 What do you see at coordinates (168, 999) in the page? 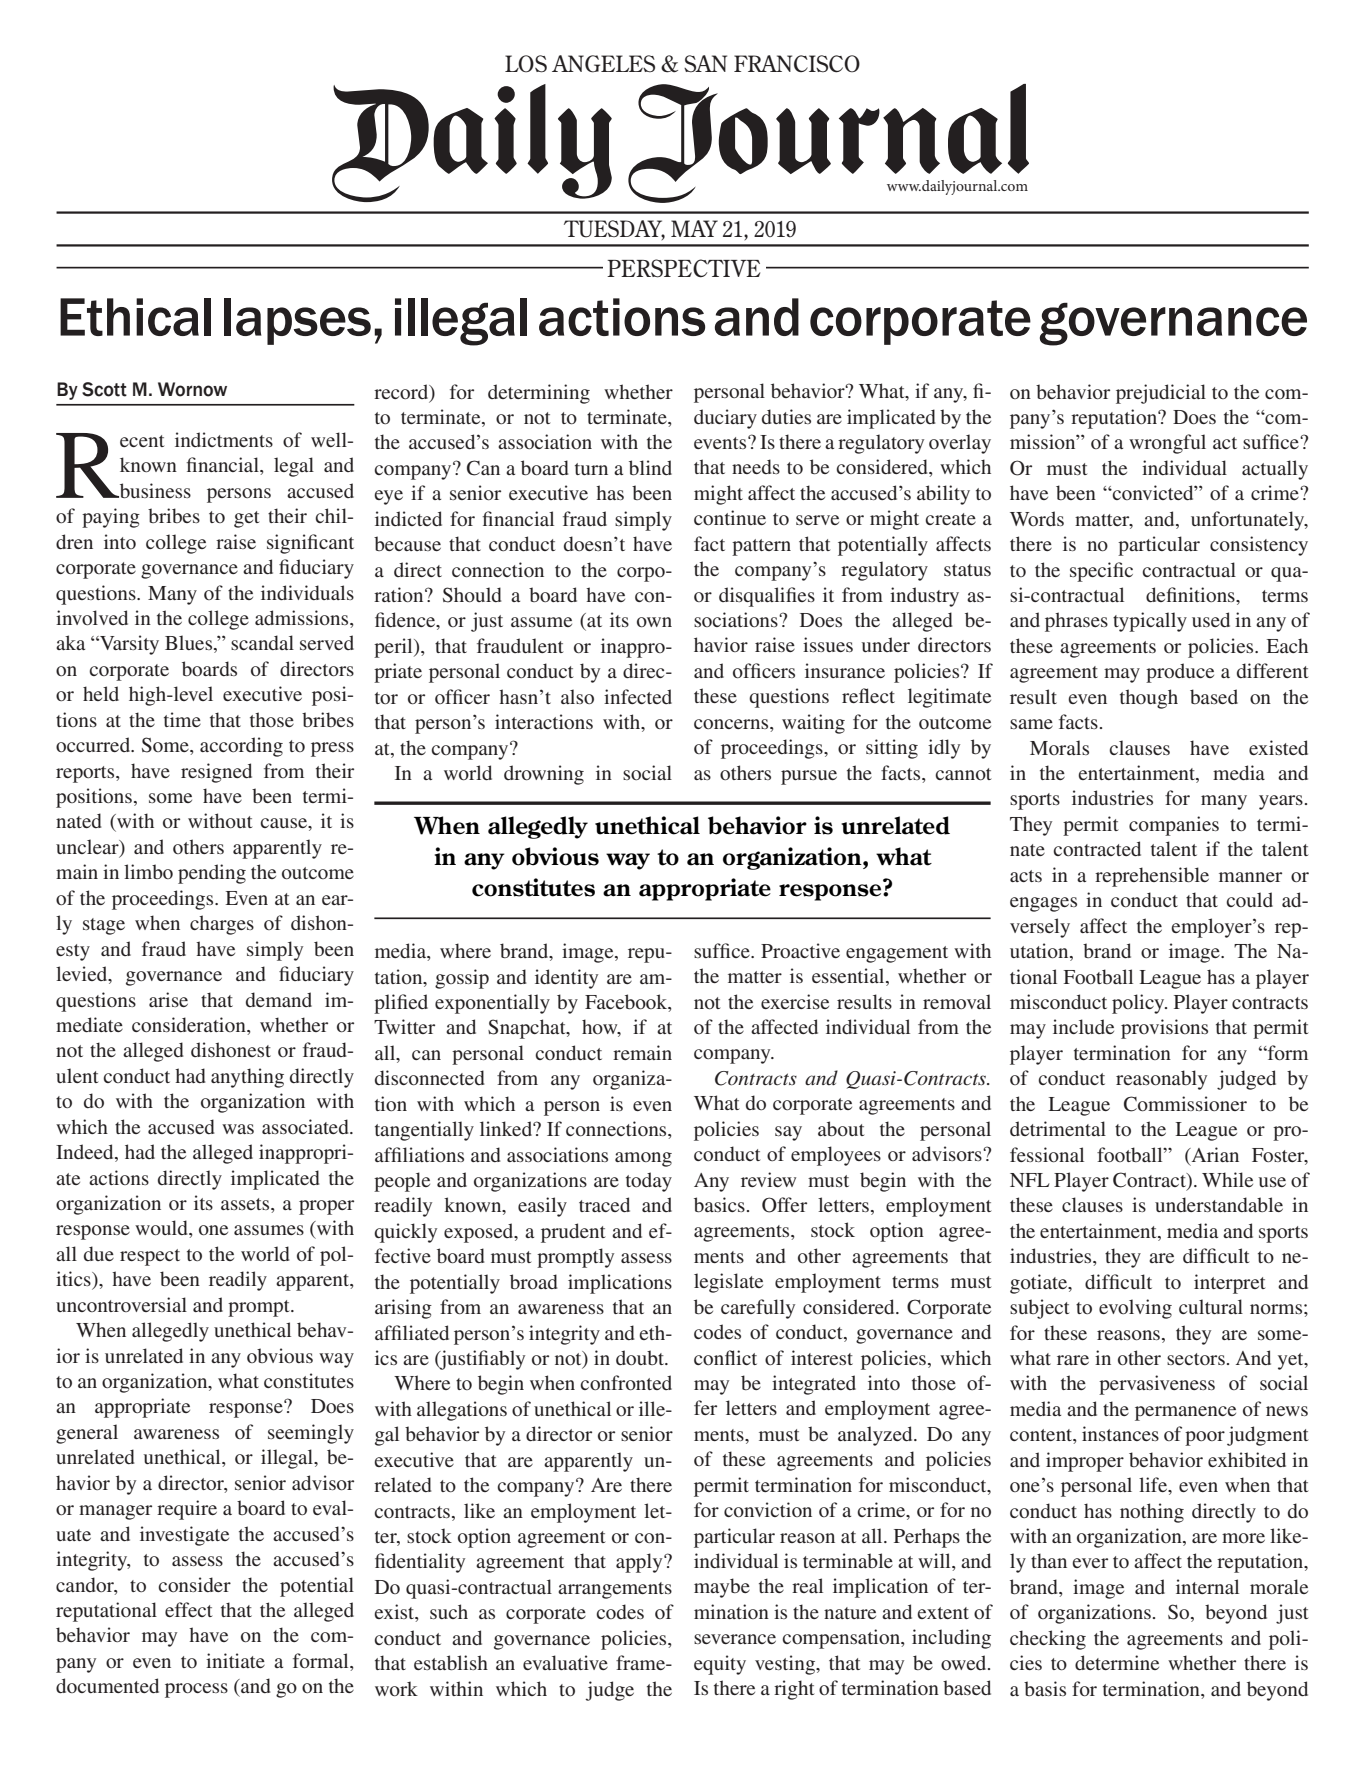
I see `arise` at bounding box center [168, 999].
